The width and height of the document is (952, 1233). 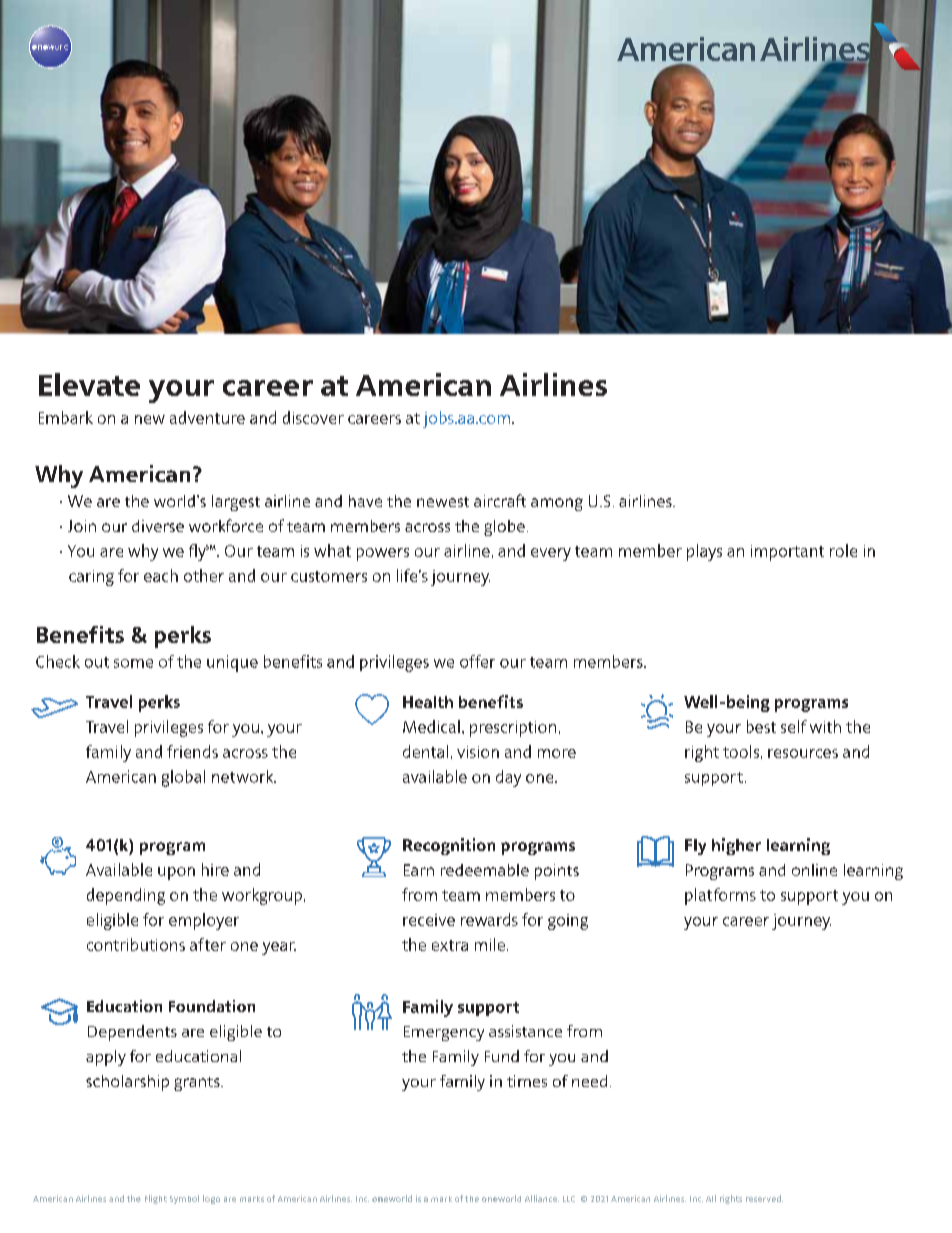 I want to click on tools, so click(x=741, y=751).
